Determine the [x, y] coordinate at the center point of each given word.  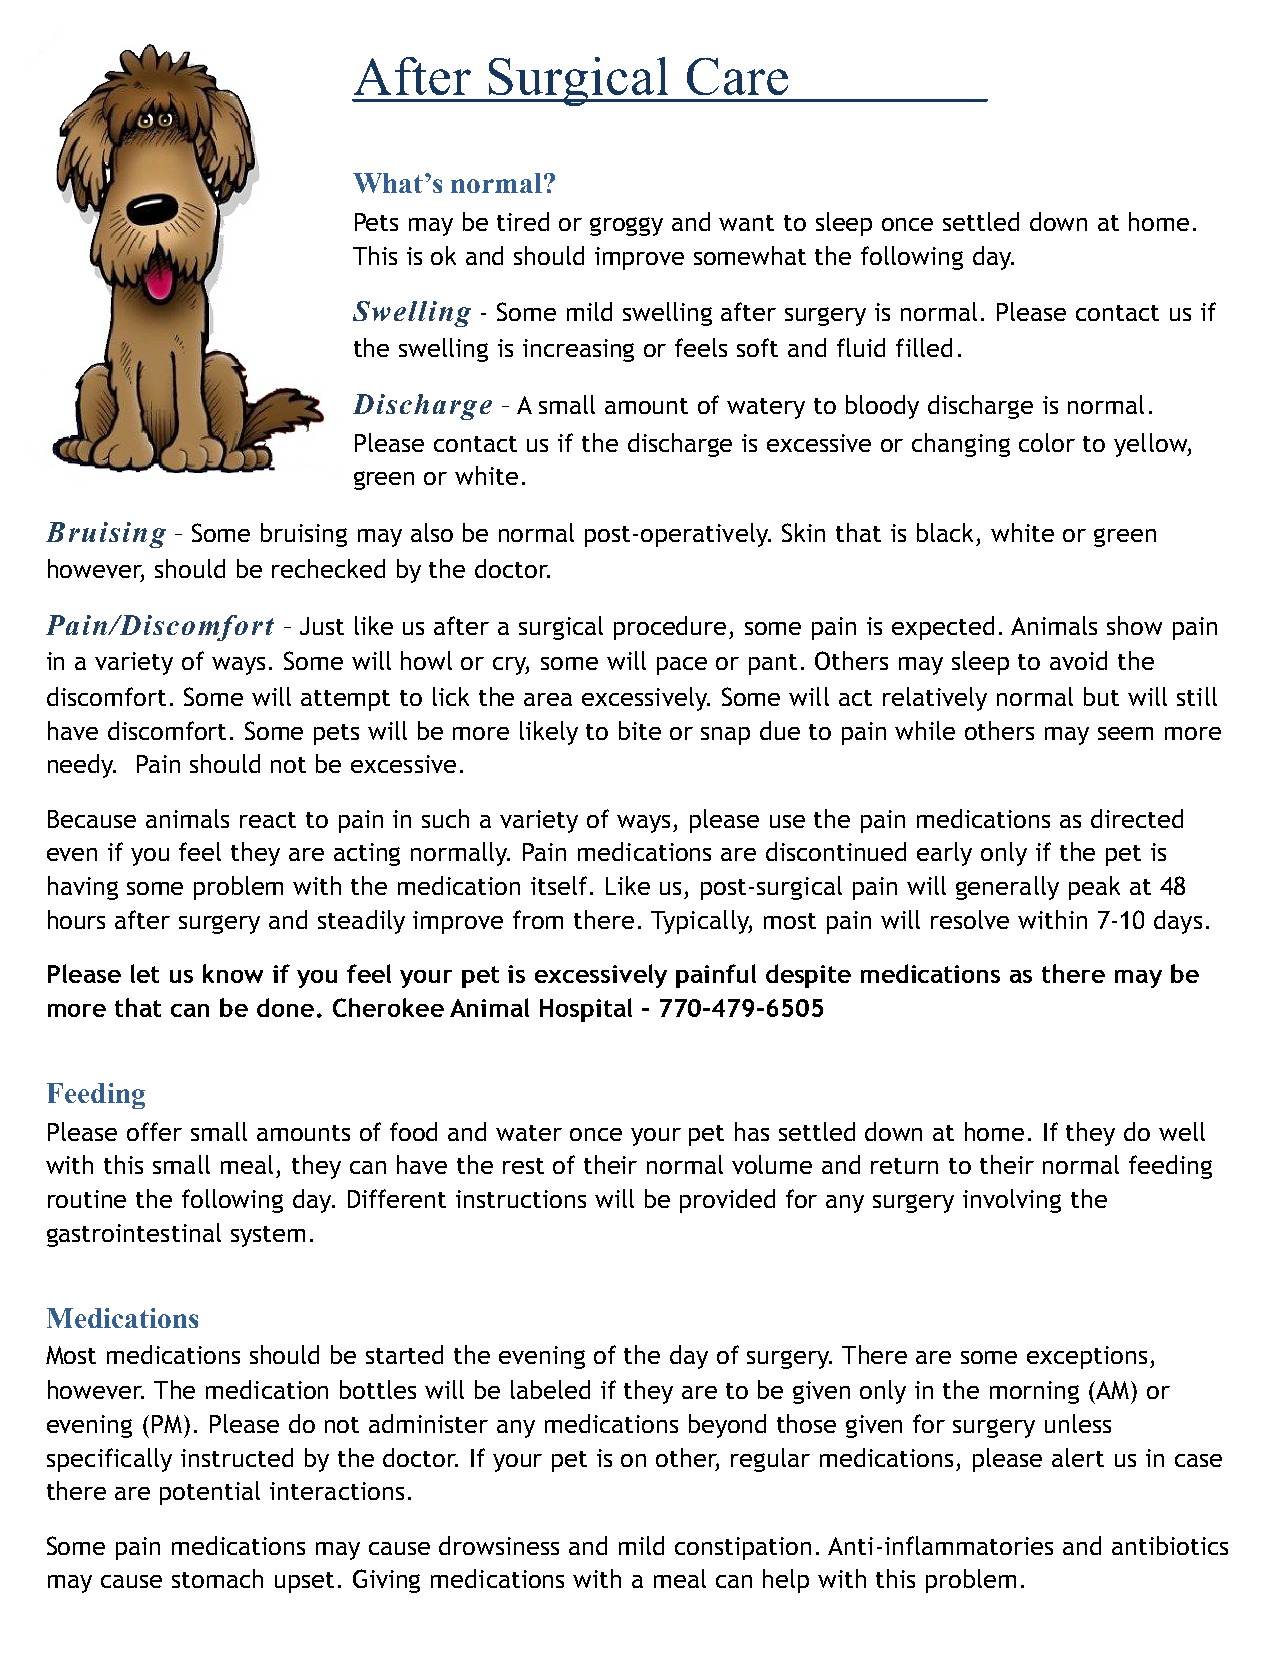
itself [561, 885]
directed [1137, 818]
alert [1078, 1457]
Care [737, 76]
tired [523, 221]
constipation [743, 1548]
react [268, 820]
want [746, 223]
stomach [217, 1578]
